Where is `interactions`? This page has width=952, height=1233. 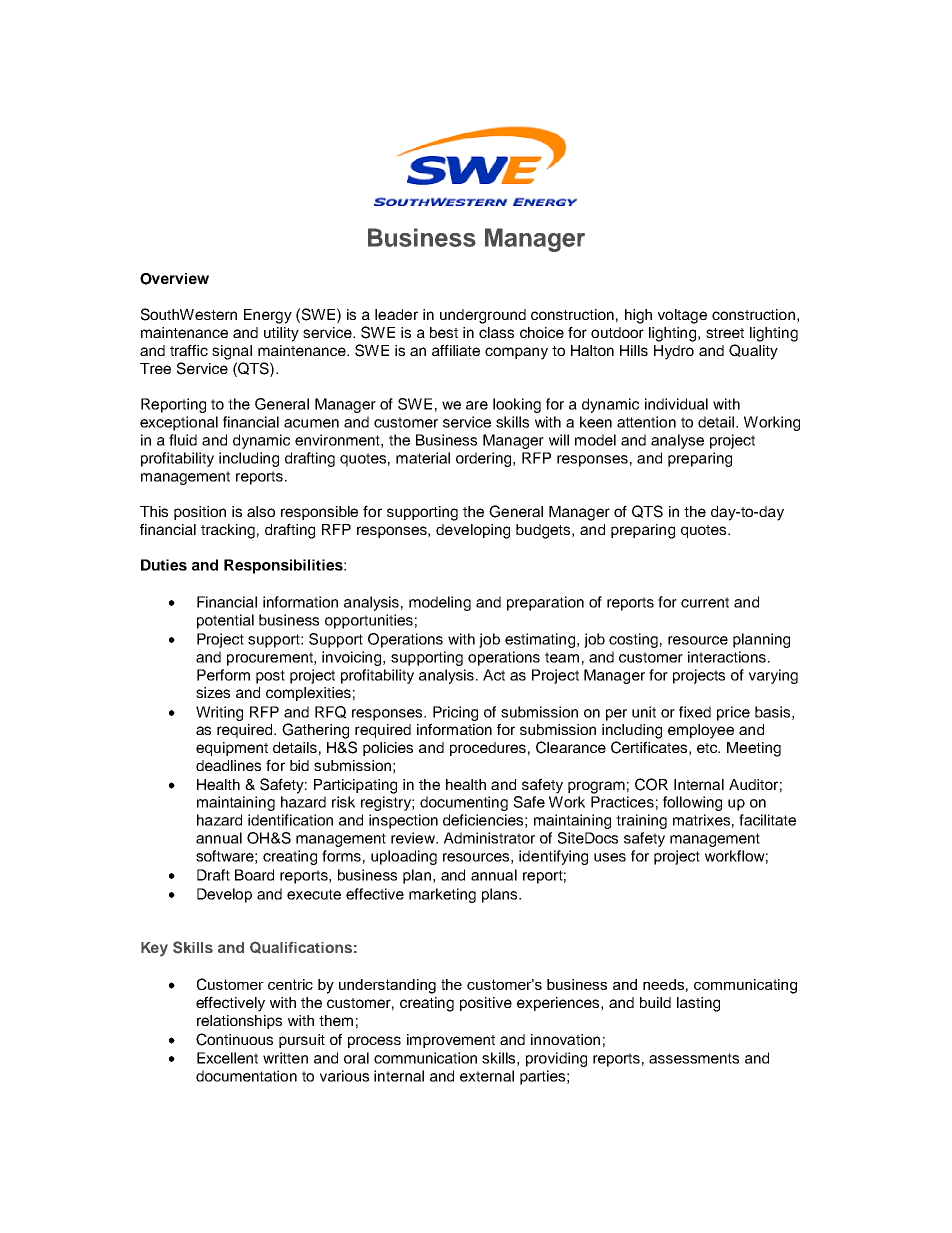
interactions is located at coordinates (728, 657).
